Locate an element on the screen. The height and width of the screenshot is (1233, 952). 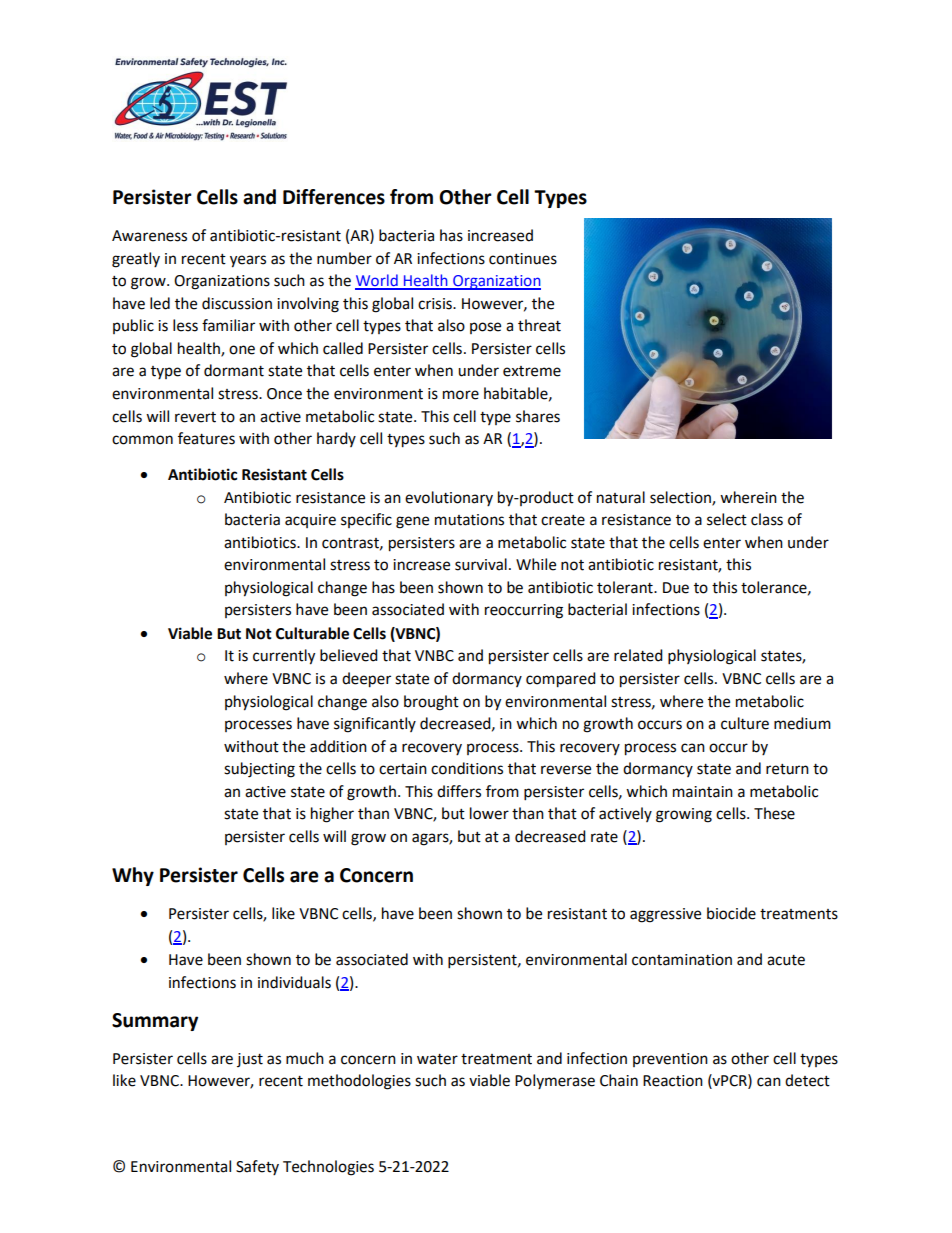
Safety is located at coordinates (257, 1167).
